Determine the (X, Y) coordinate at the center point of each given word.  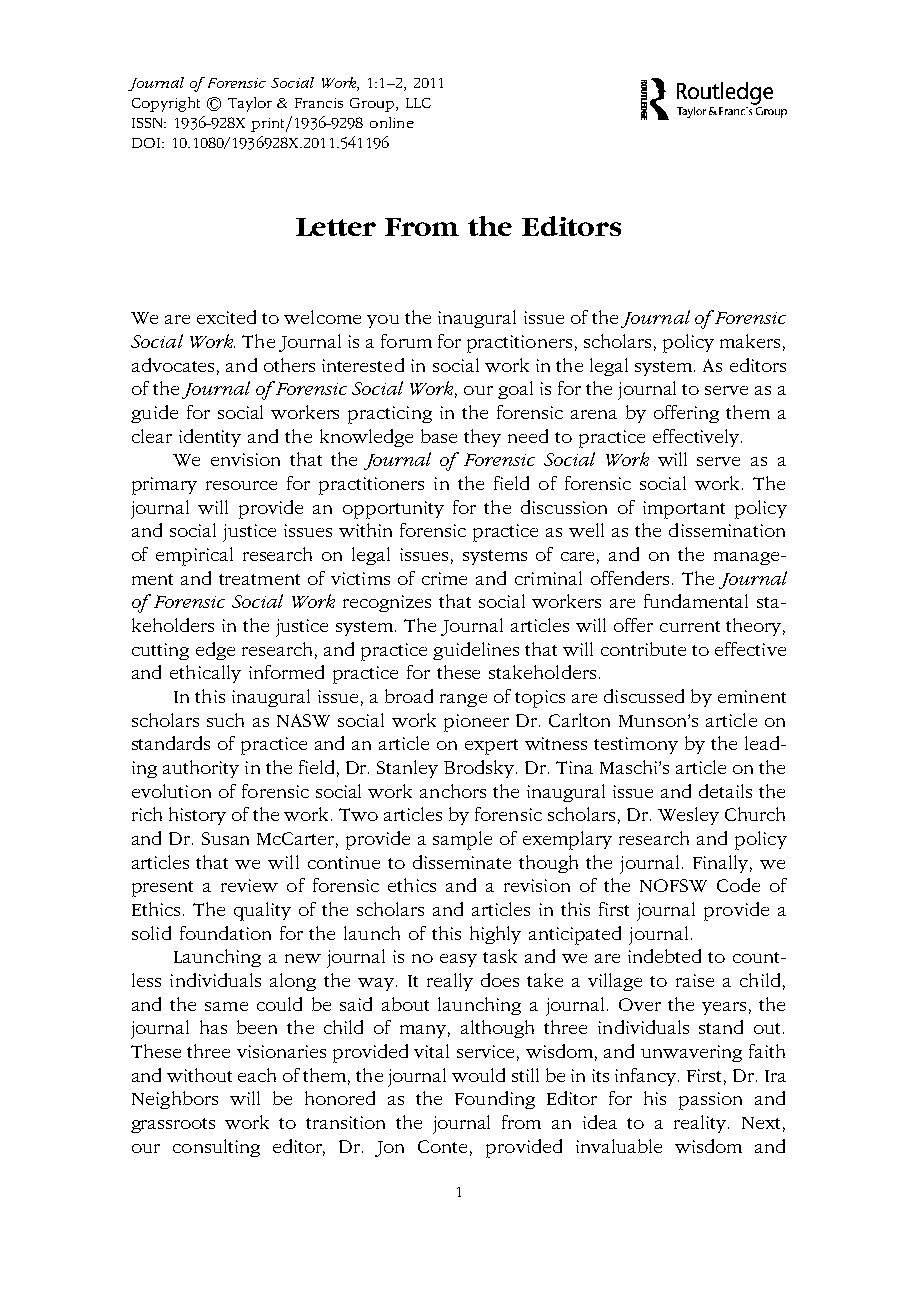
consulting (216, 1148)
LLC (418, 103)
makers (750, 341)
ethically (205, 674)
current (690, 626)
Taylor (250, 104)
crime (444, 578)
